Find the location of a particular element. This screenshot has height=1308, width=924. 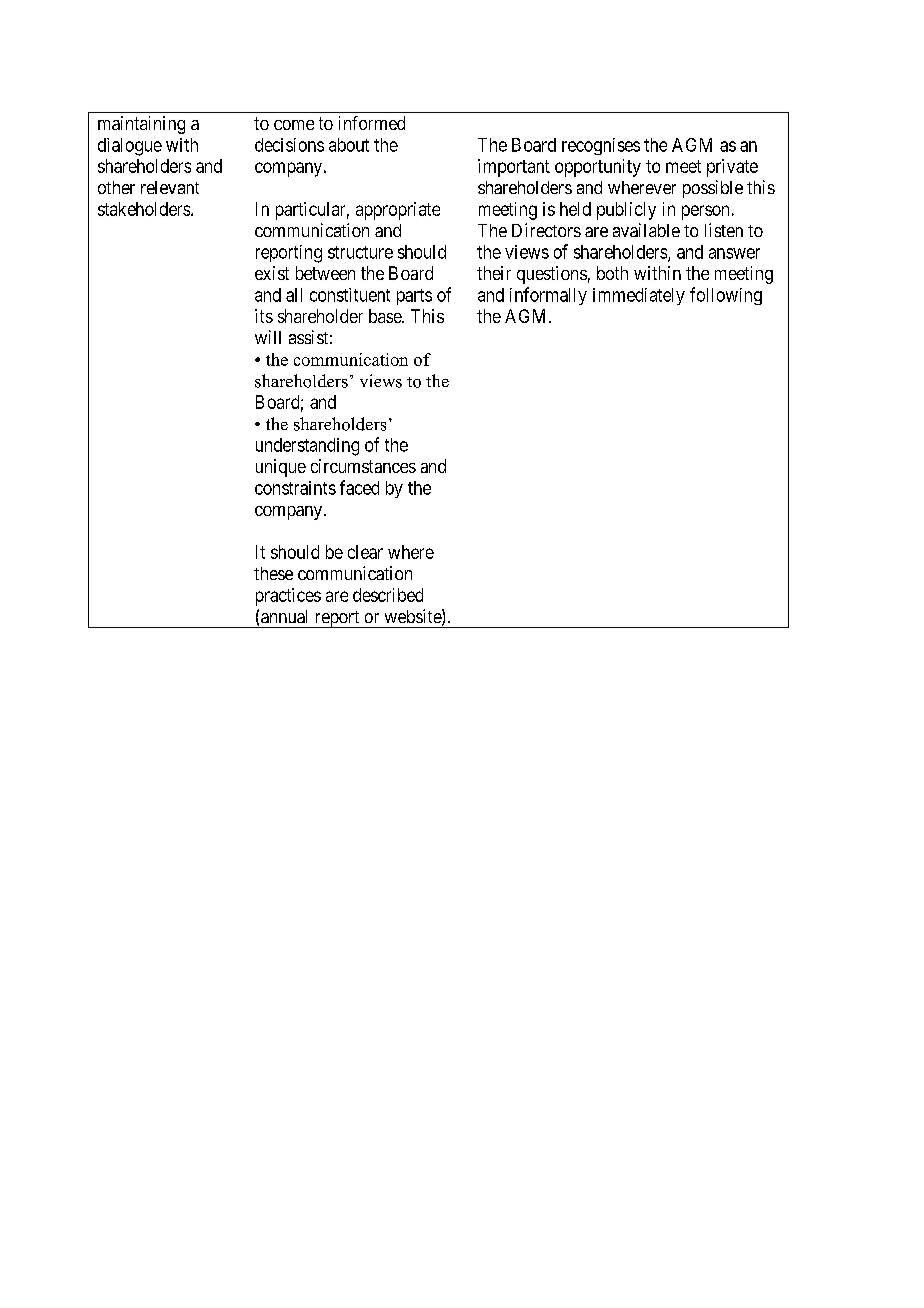

base is located at coordinates (386, 316).
